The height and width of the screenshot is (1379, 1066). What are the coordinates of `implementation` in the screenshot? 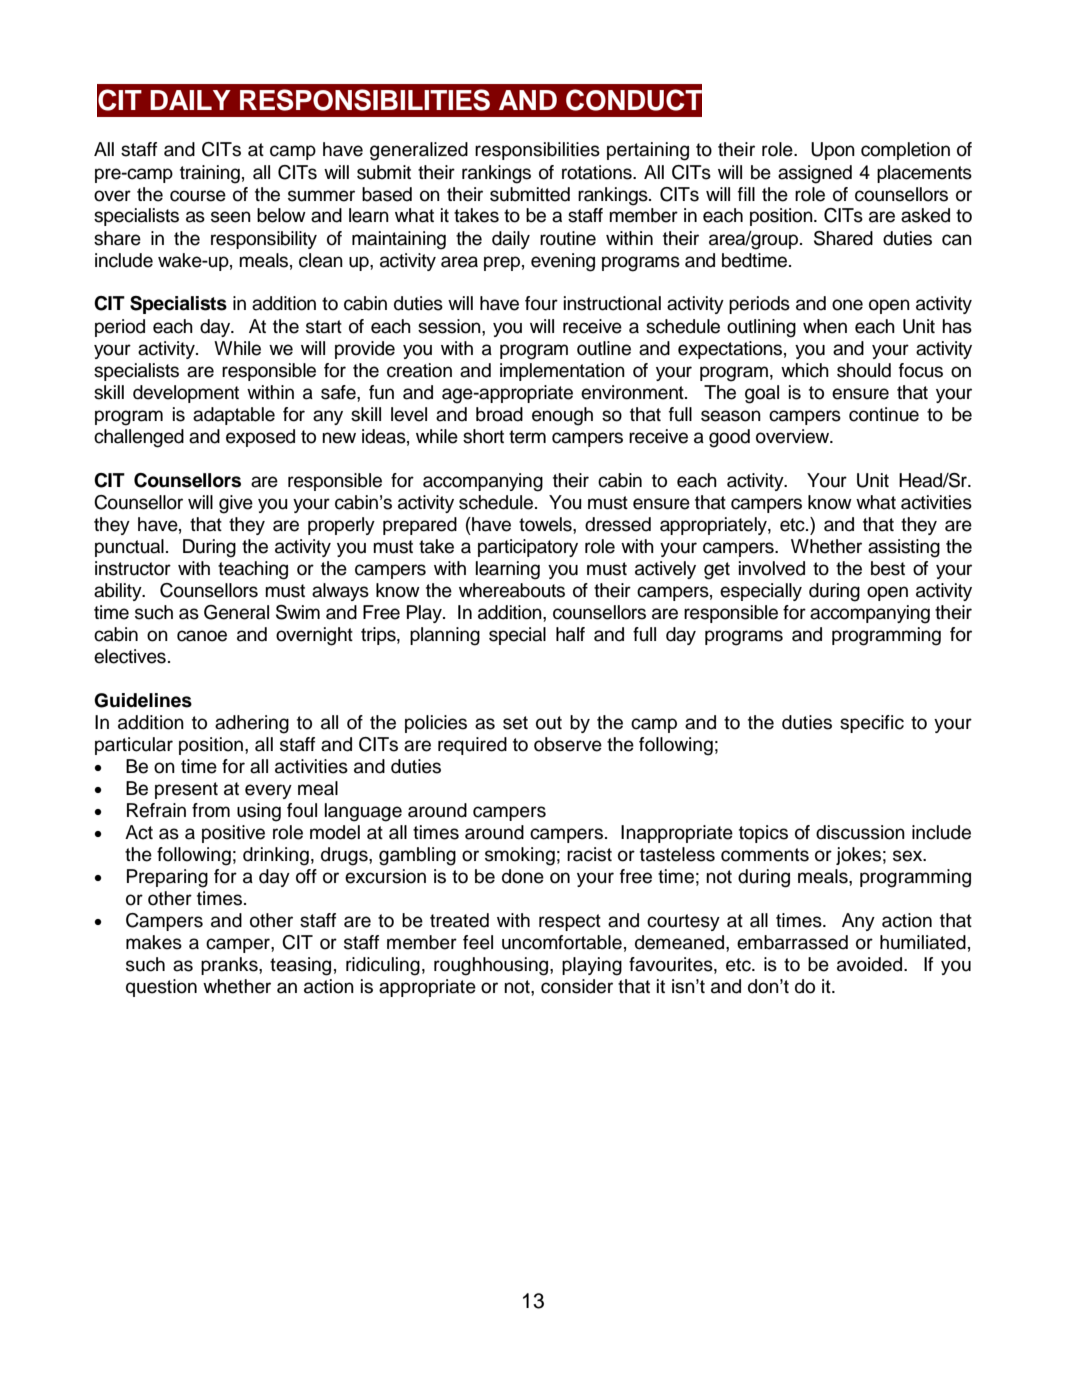 It's located at (562, 372).
